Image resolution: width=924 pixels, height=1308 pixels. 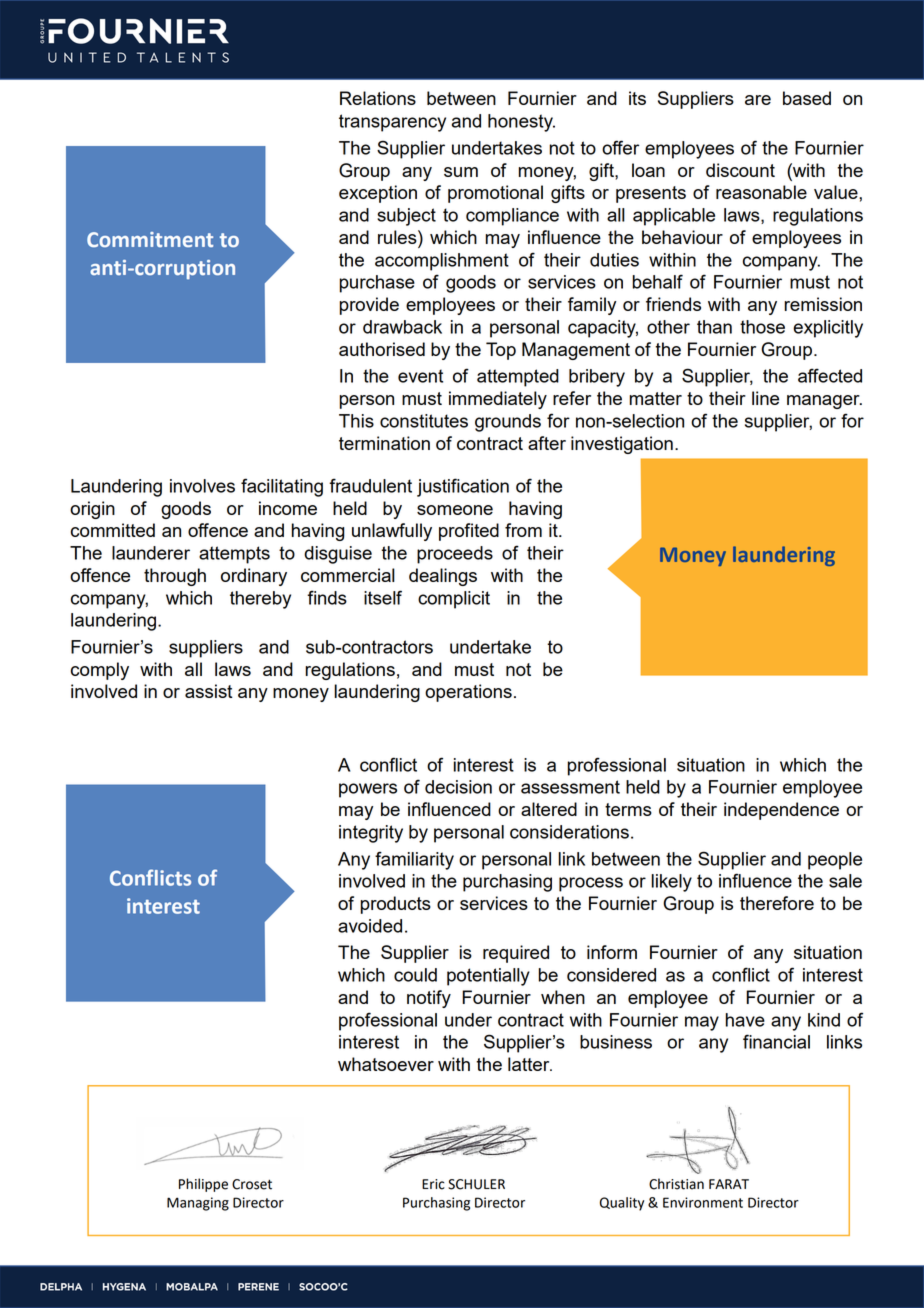 What do you see at coordinates (175, 577) in the screenshot?
I see `through` at bounding box center [175, 577].
